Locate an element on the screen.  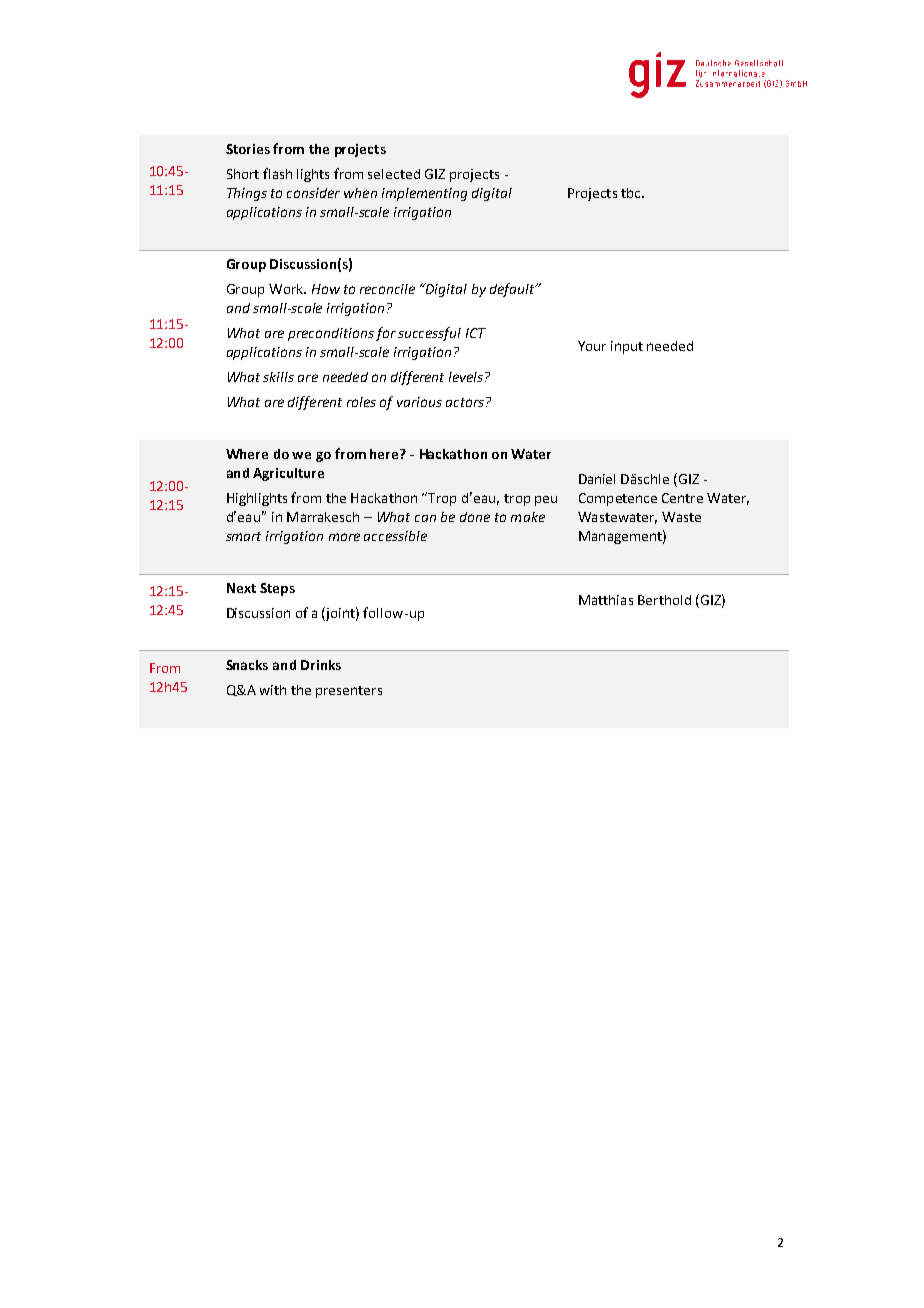
implementing is located at coordinates (424, 194).
